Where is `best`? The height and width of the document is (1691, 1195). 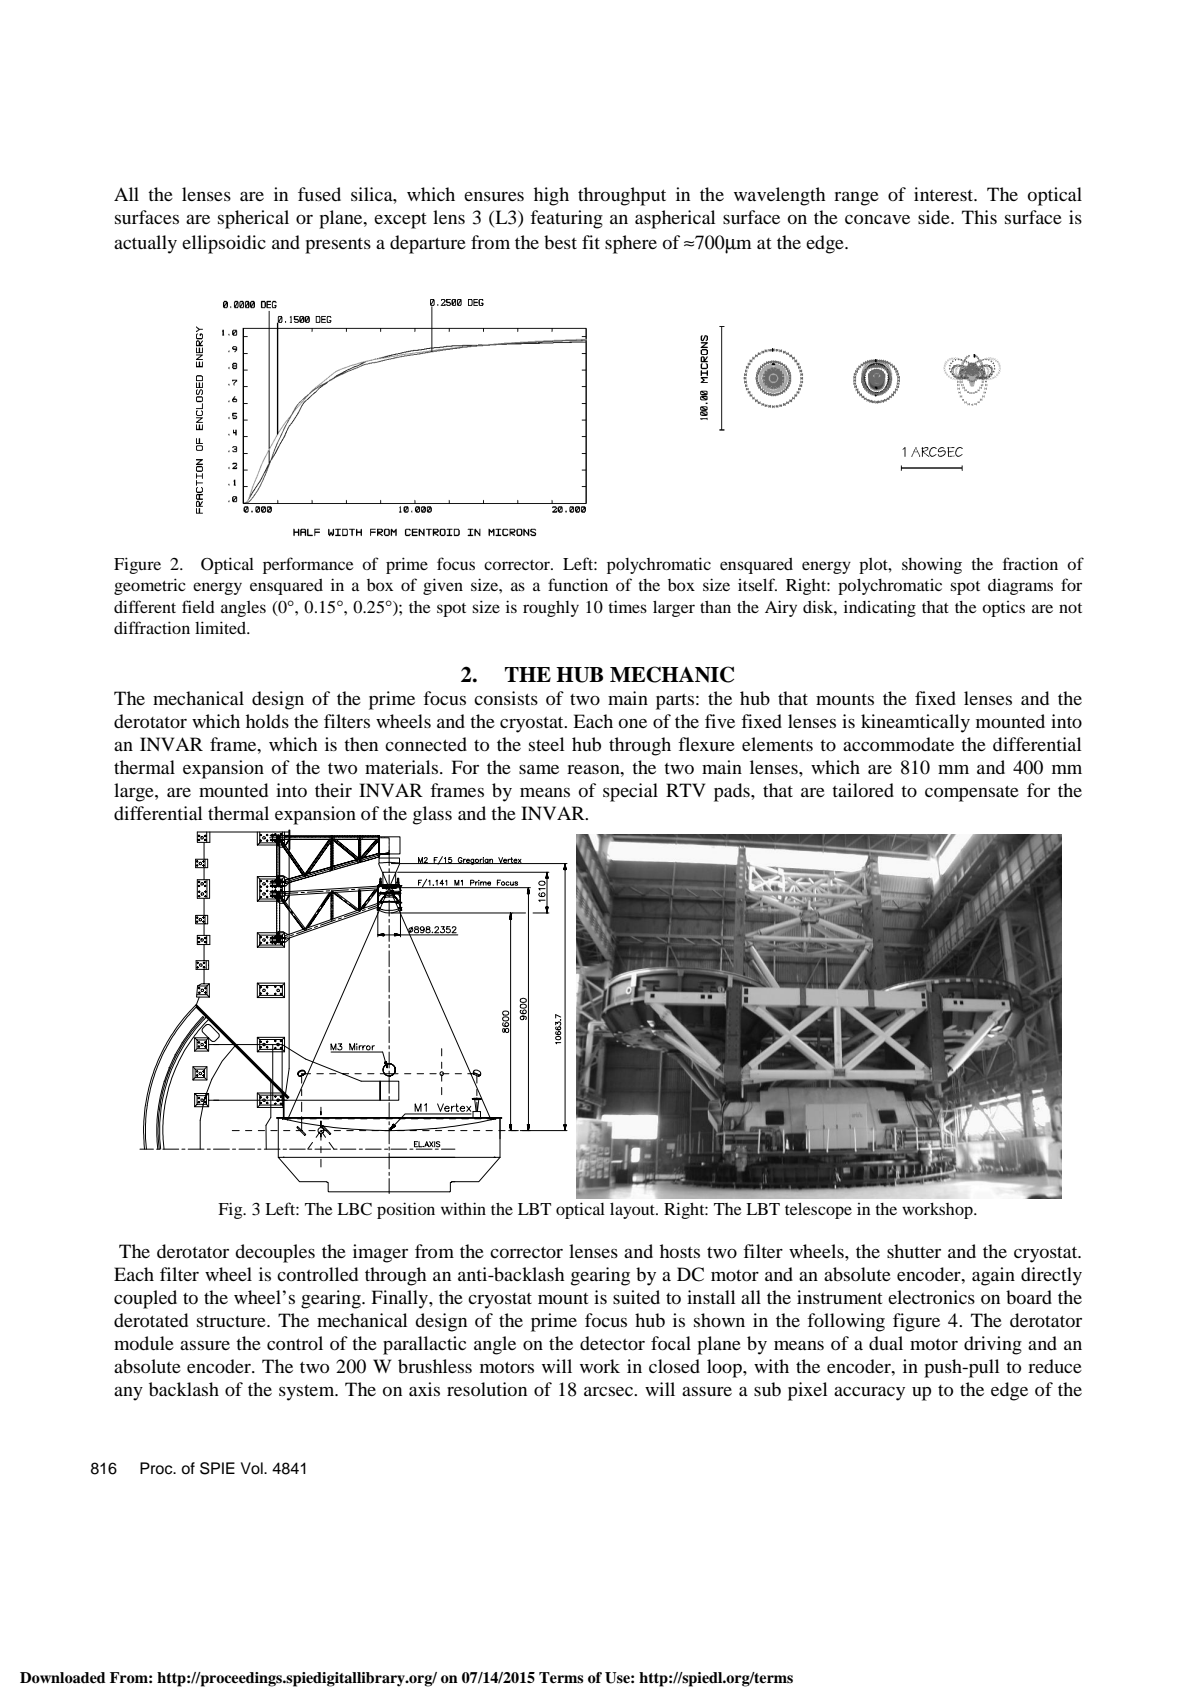 best is located at coordinates (560, 242).
